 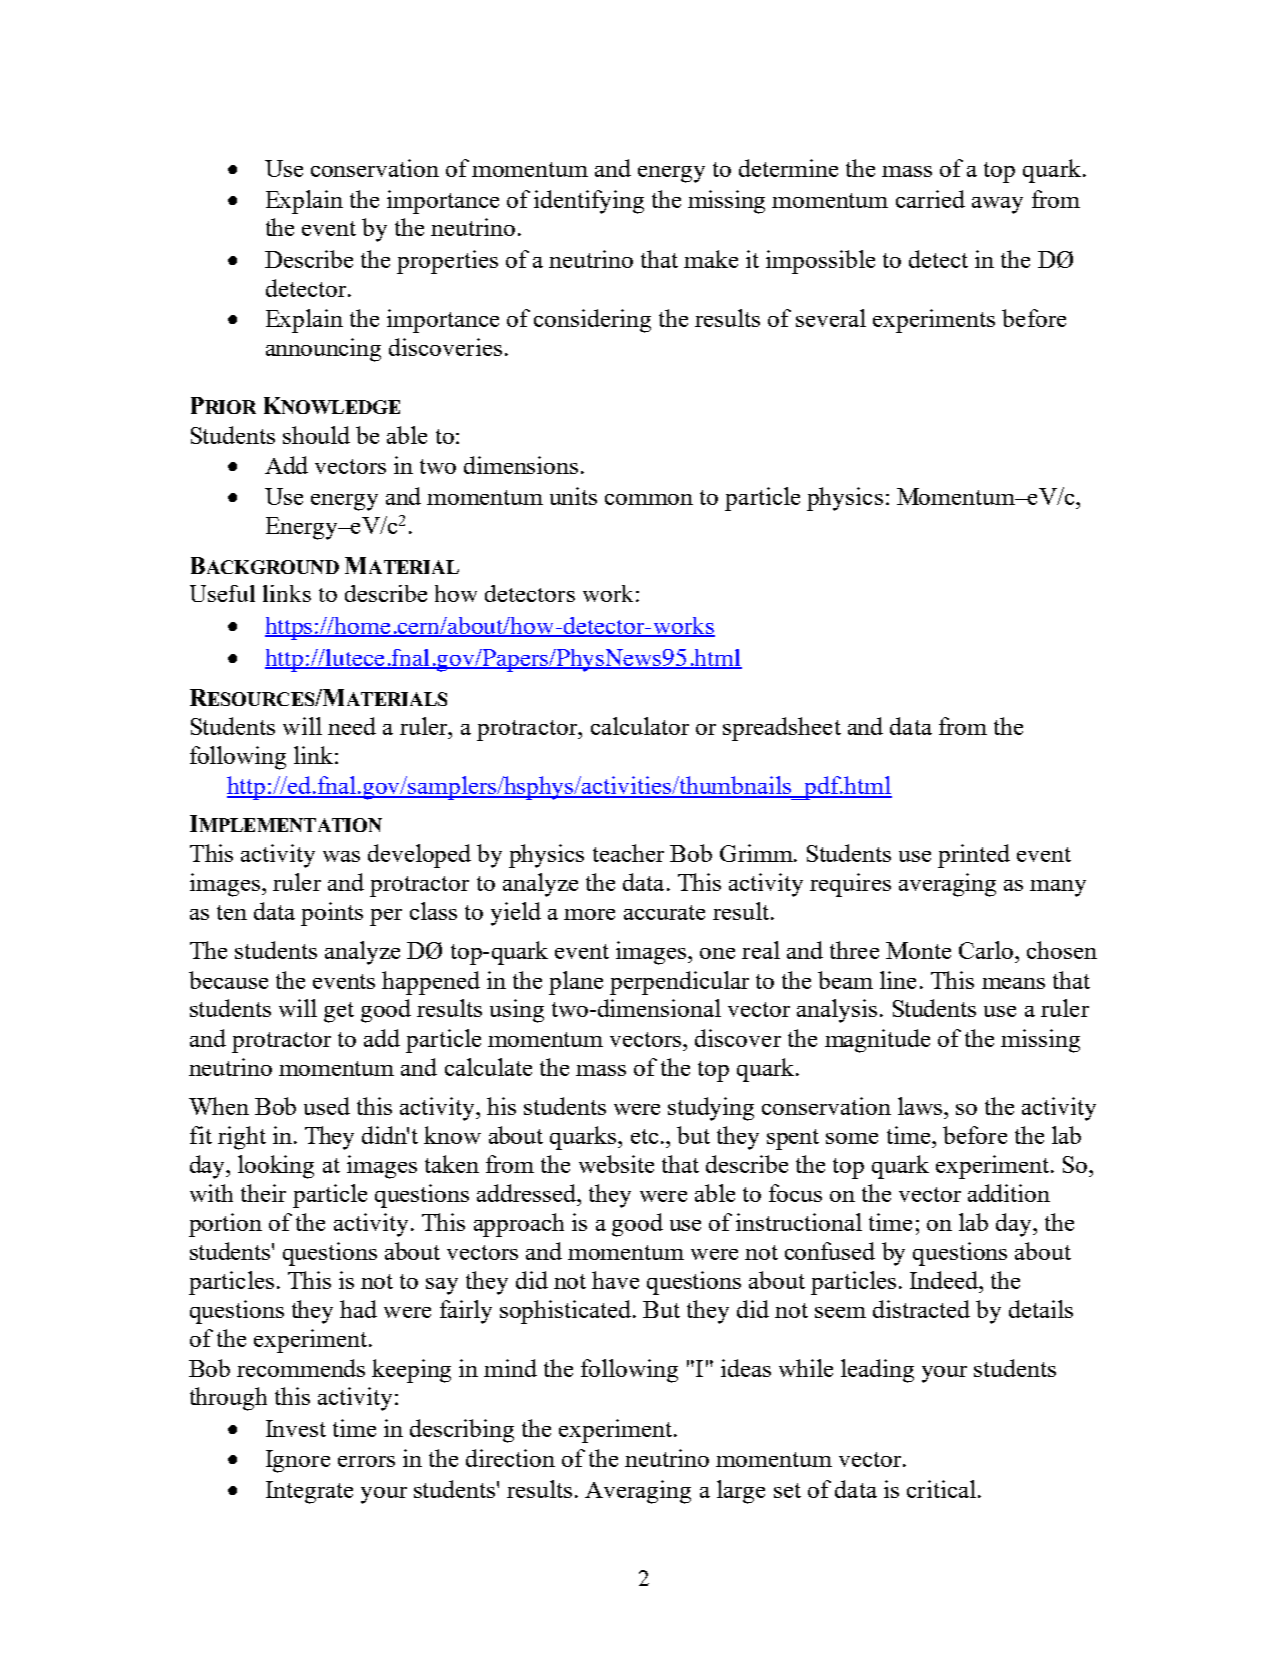 What do you see at coordinates (589, 202) in the screenshot?
I see `identifying` at bounding box center [589, 202].
